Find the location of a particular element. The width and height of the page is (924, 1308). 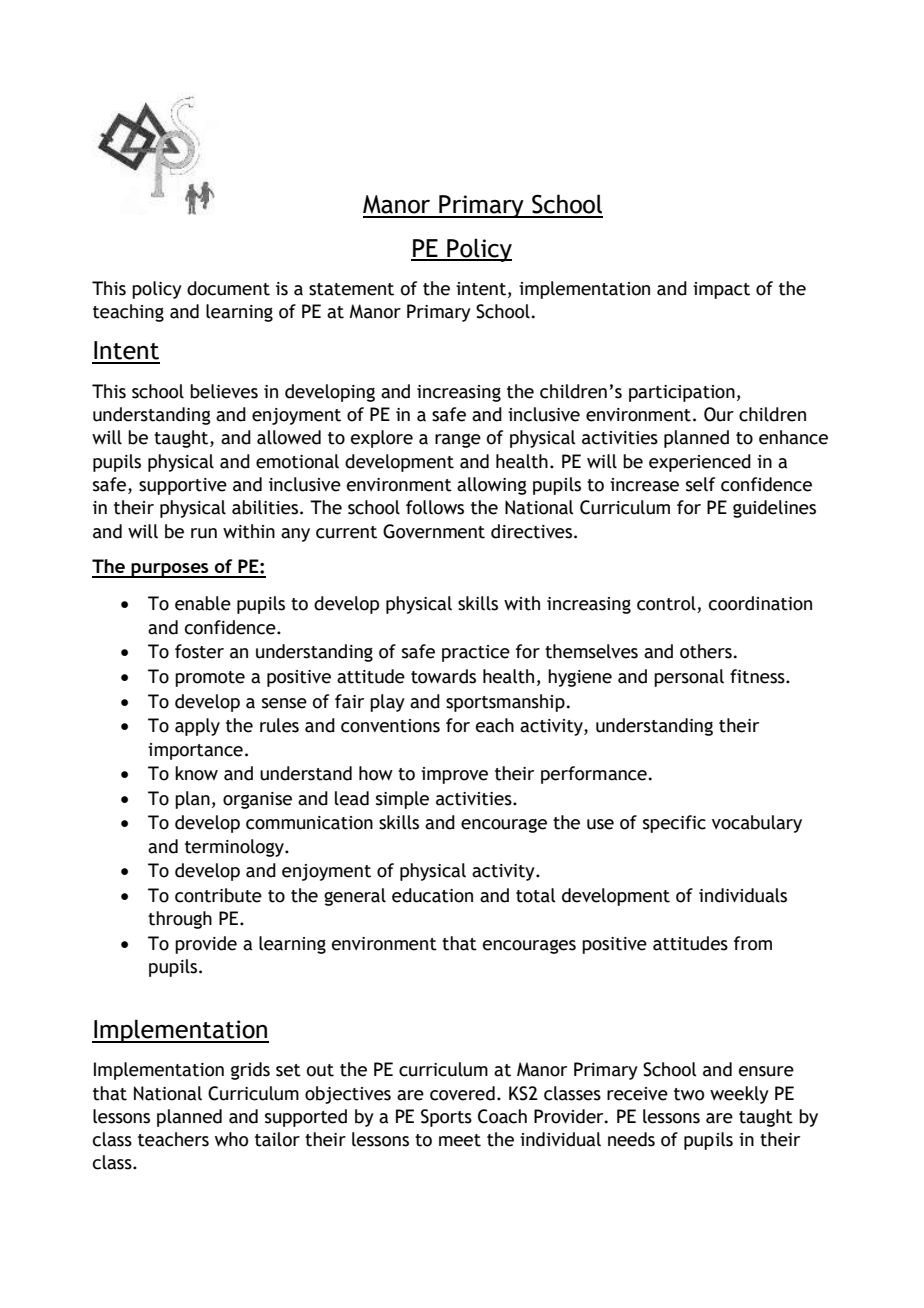

foster is located at coordinates (199, 651).
